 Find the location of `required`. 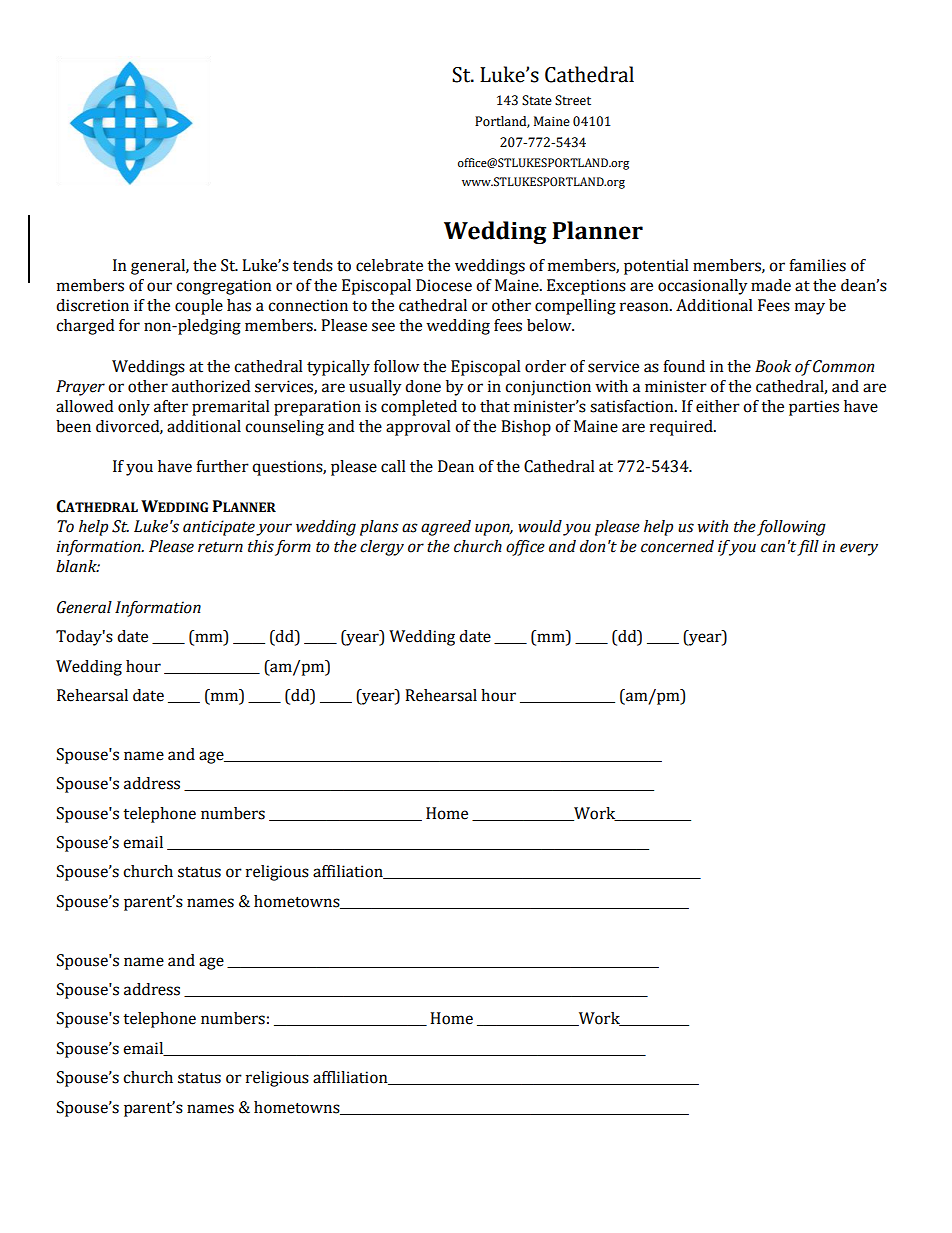

required is located at coordinates (682, 428).
